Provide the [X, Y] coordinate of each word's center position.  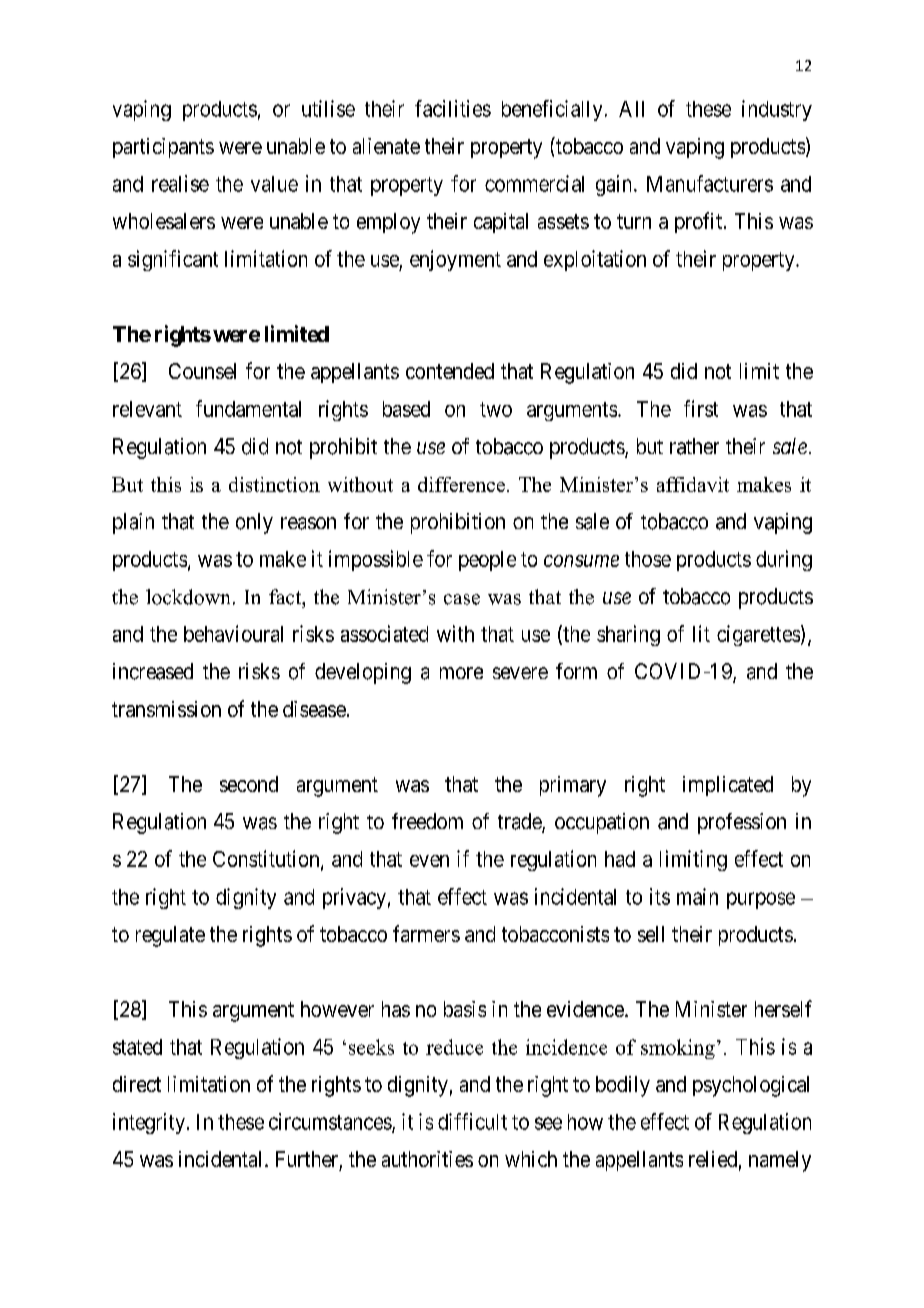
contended [450, 371]
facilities [453, 108]
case [462, 599]
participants [163, 148]
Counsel [202, 371]
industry [777, 110]
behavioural [233, 633]
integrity [149, 1123]
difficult [472, 1121]
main [697, 896]
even [429, 861]
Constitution [267, 860]
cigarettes [758, 635]
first [701, 408]
